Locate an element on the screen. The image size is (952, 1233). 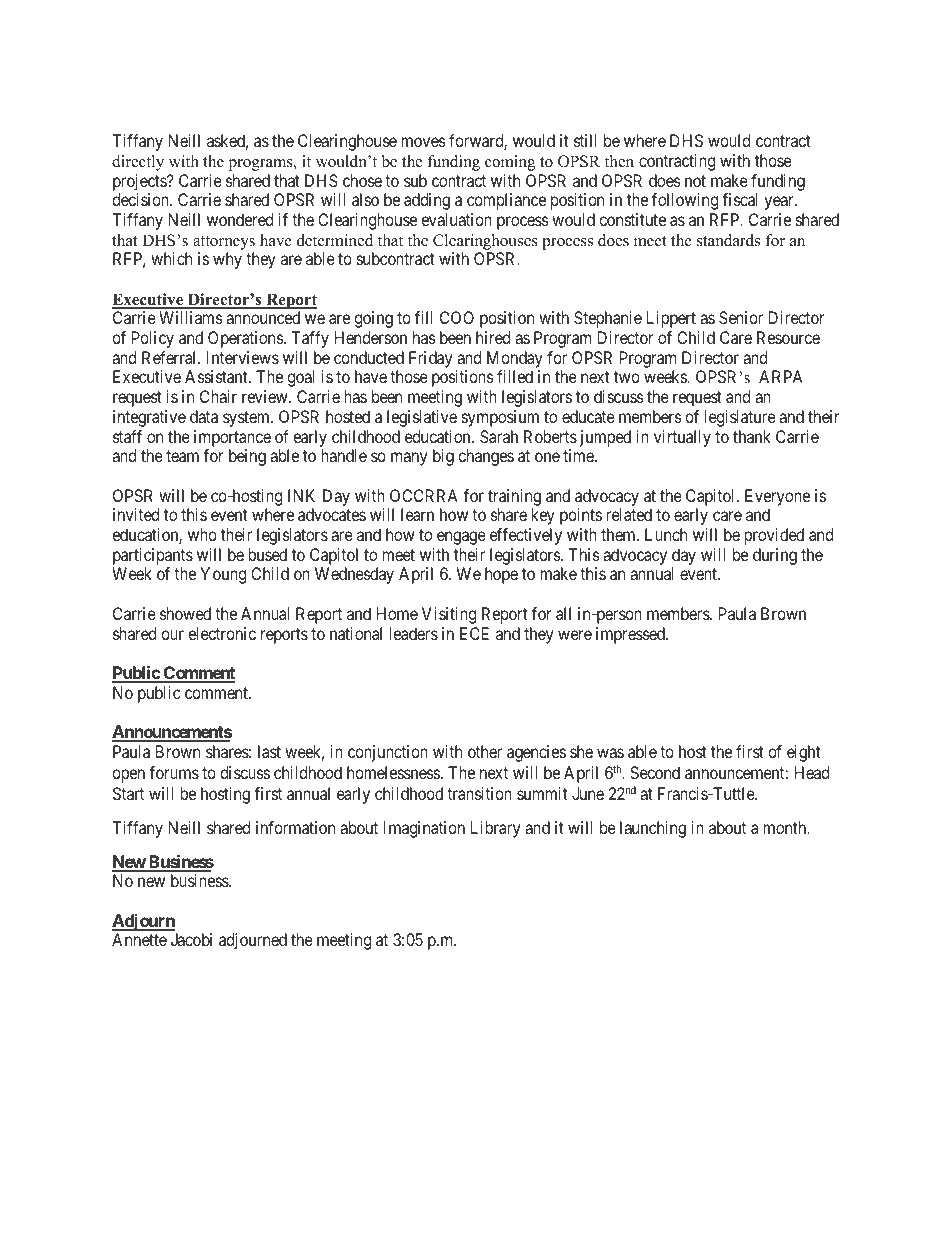
last is located at coordinates (269, 751).
